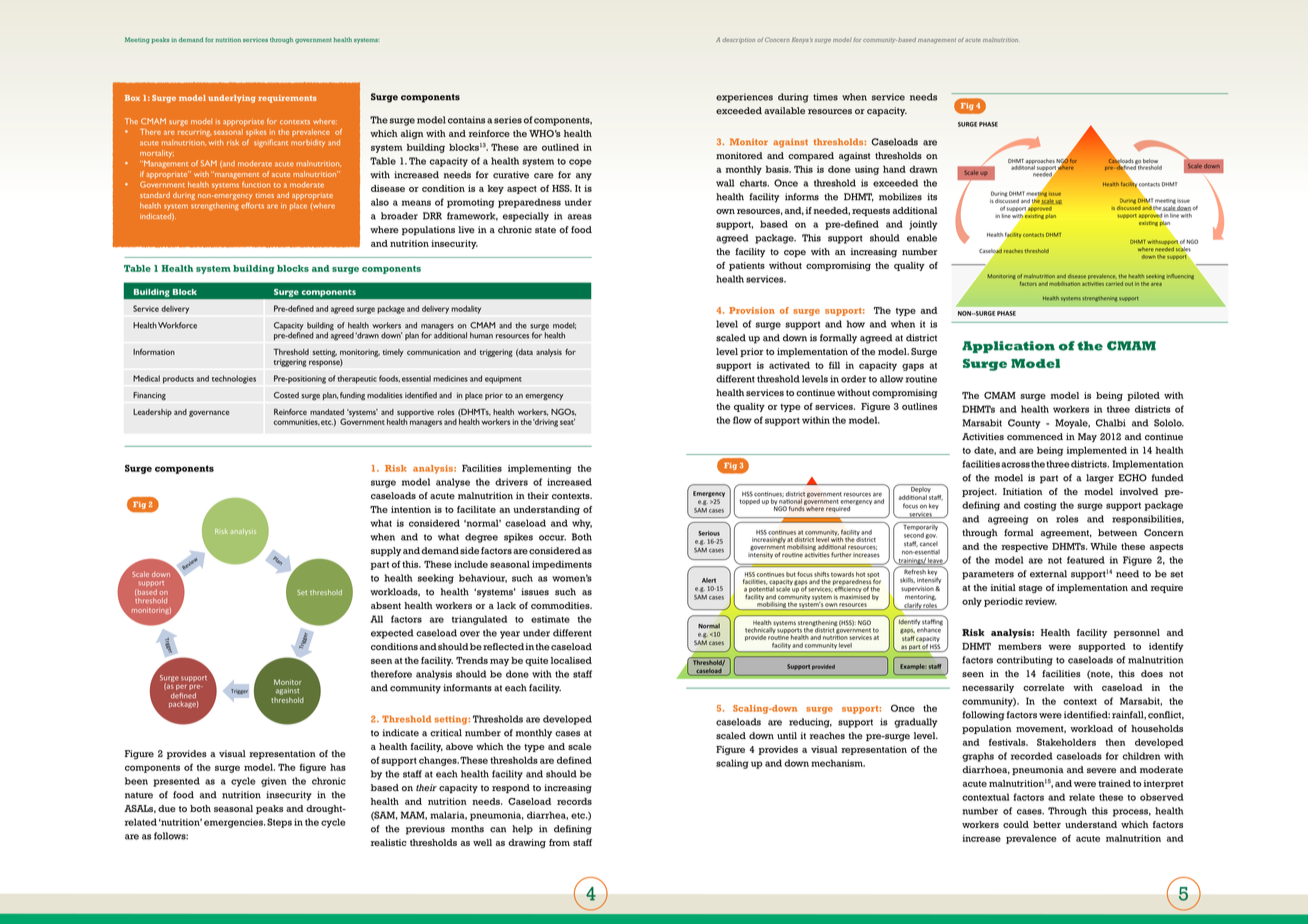  Describe the element at coordinates (392, 634) in the page. I see `expected` at that location.
